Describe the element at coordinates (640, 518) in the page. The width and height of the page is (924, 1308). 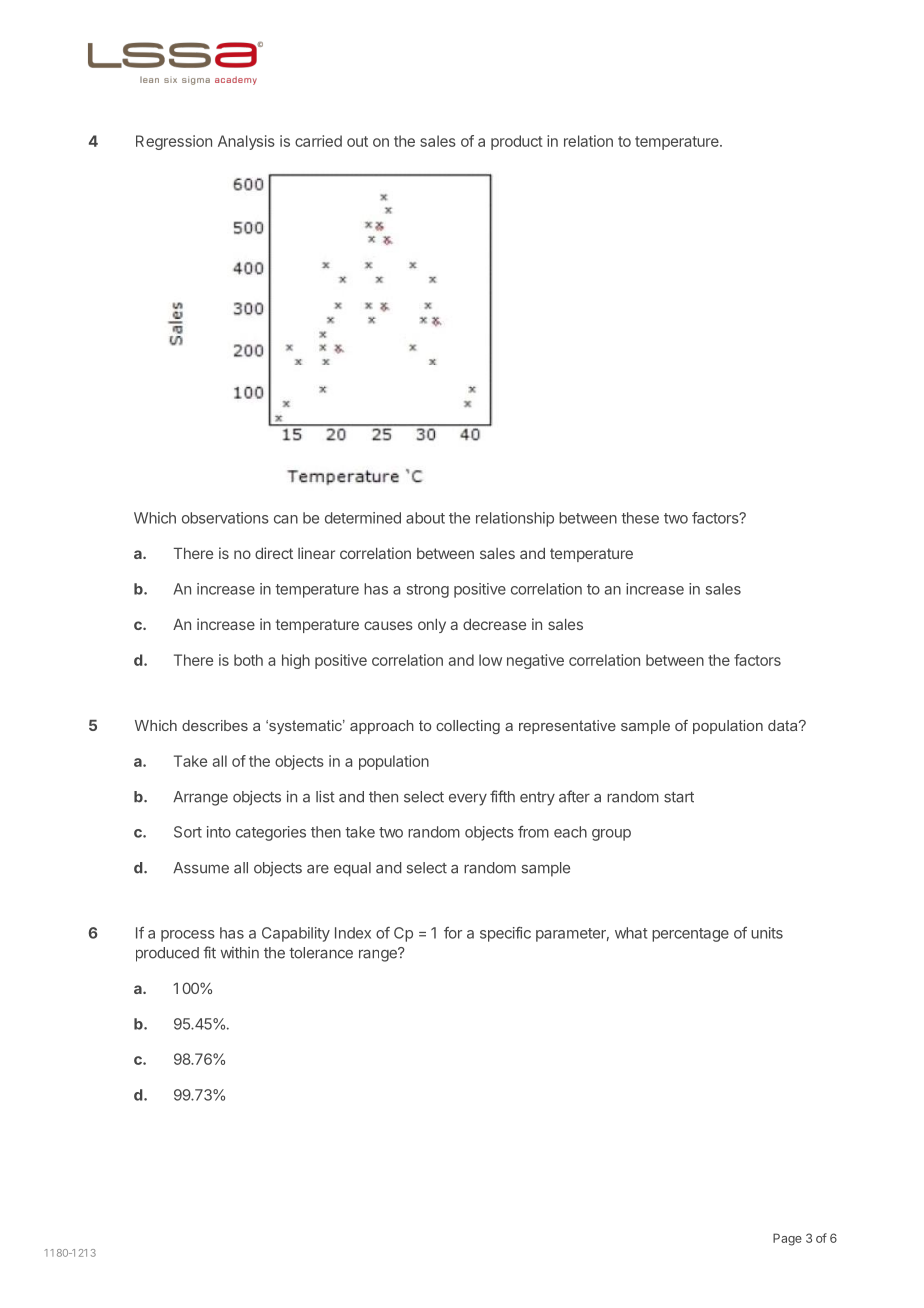
I see `these` at that location.
